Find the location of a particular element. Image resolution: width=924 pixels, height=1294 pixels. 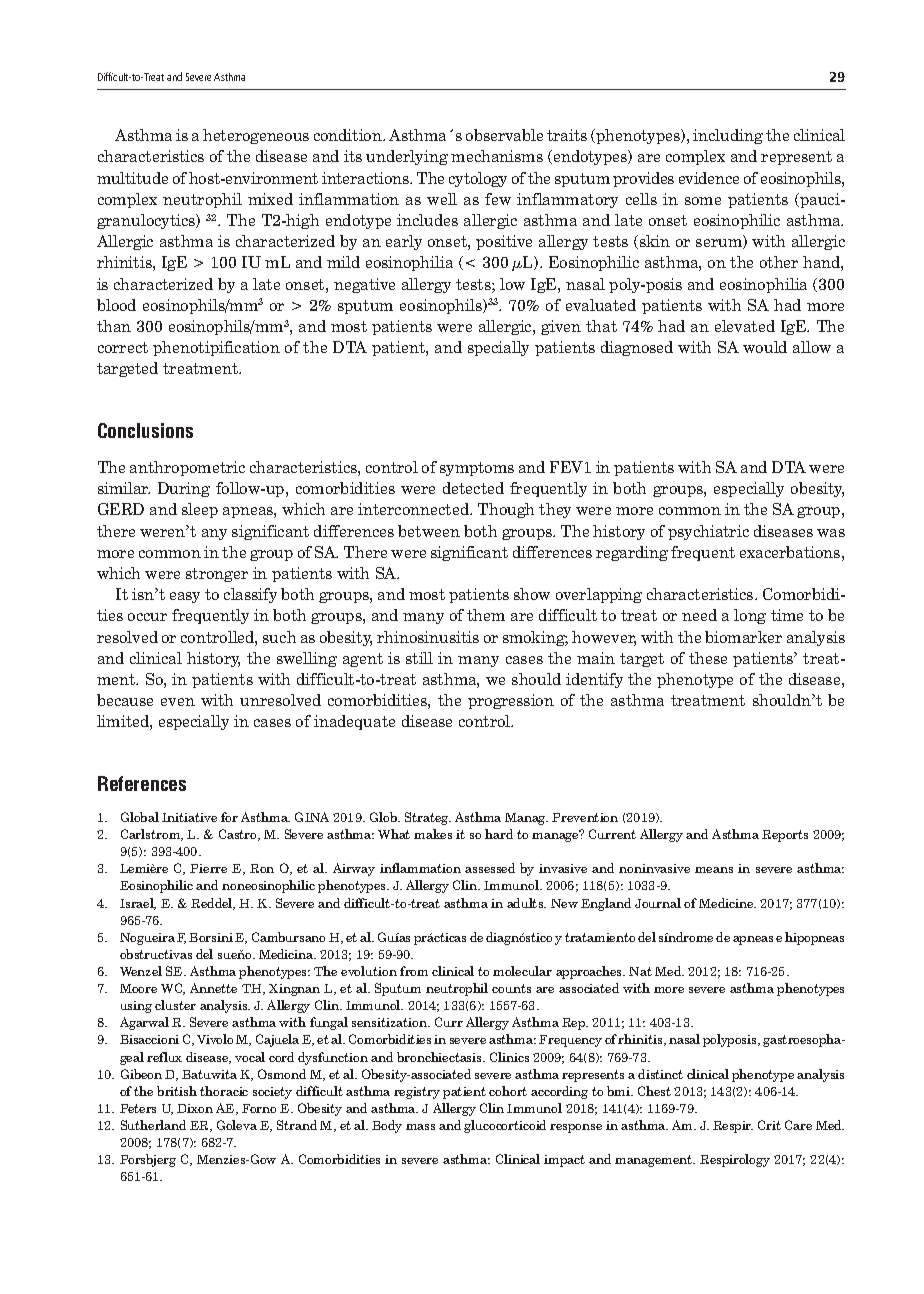

Dixon is located at coordinates (195, 1108).
